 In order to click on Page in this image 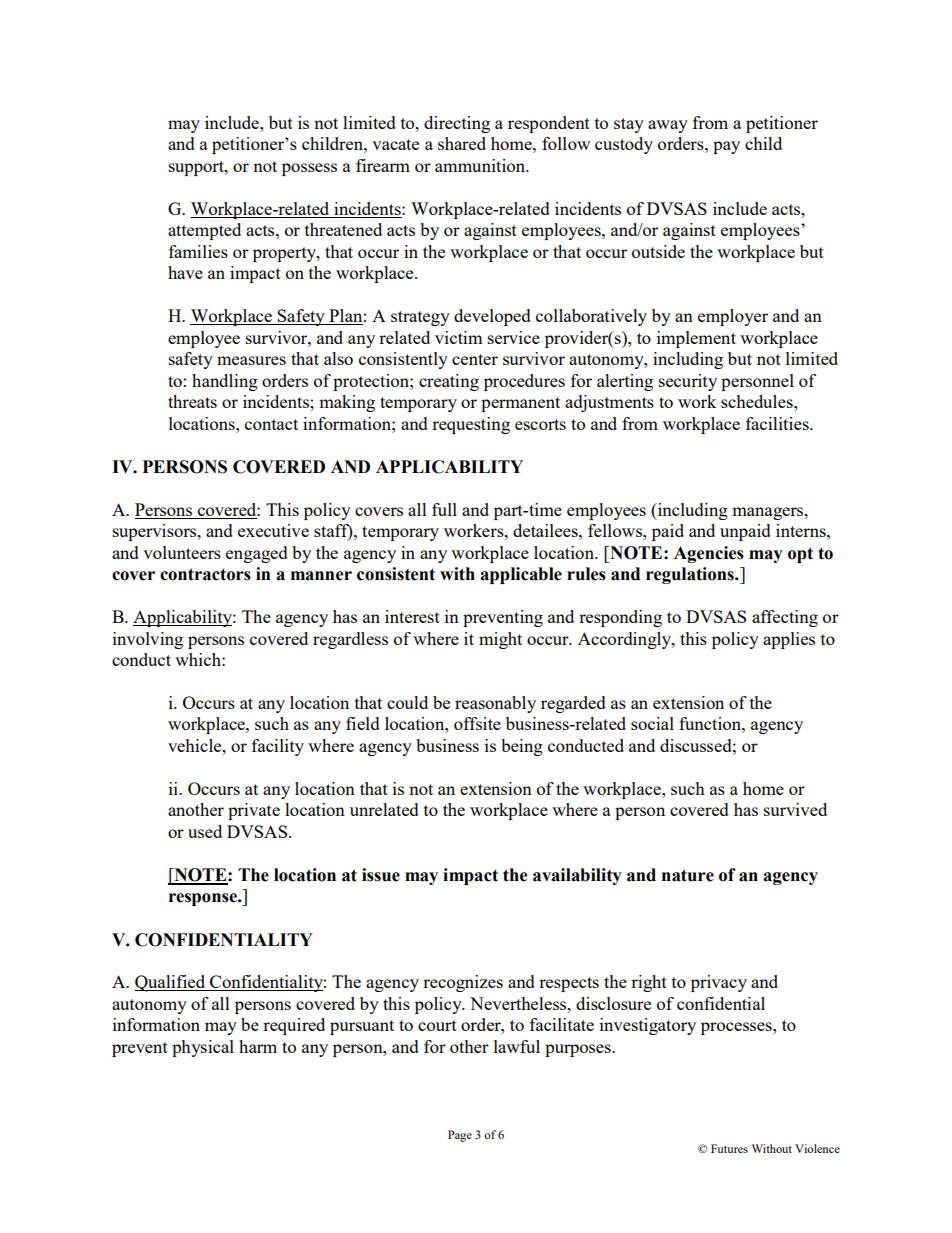, I will do `click(460, 1136)`.
